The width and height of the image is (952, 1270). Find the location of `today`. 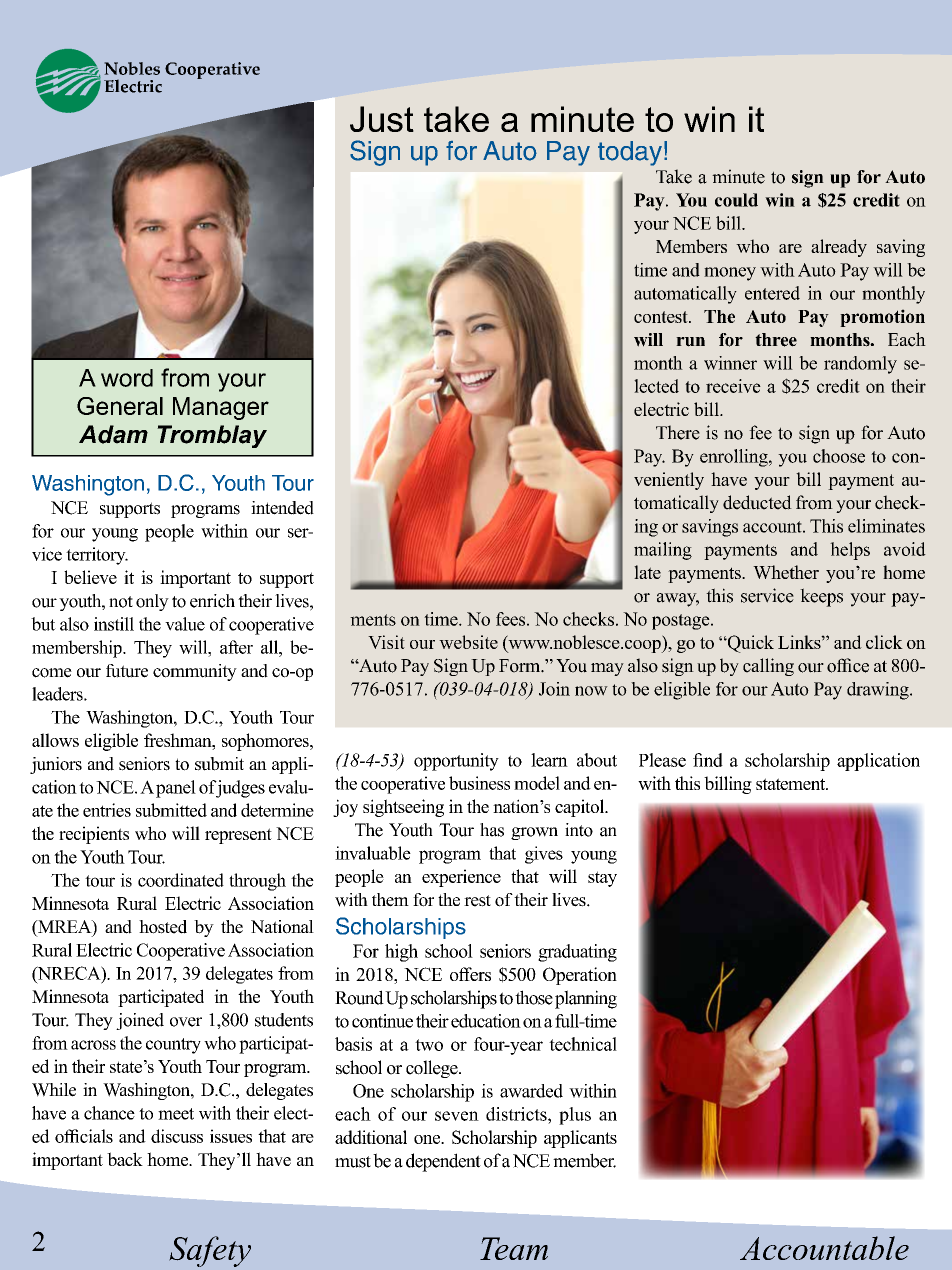

today is located at coordinates (630, 153).
